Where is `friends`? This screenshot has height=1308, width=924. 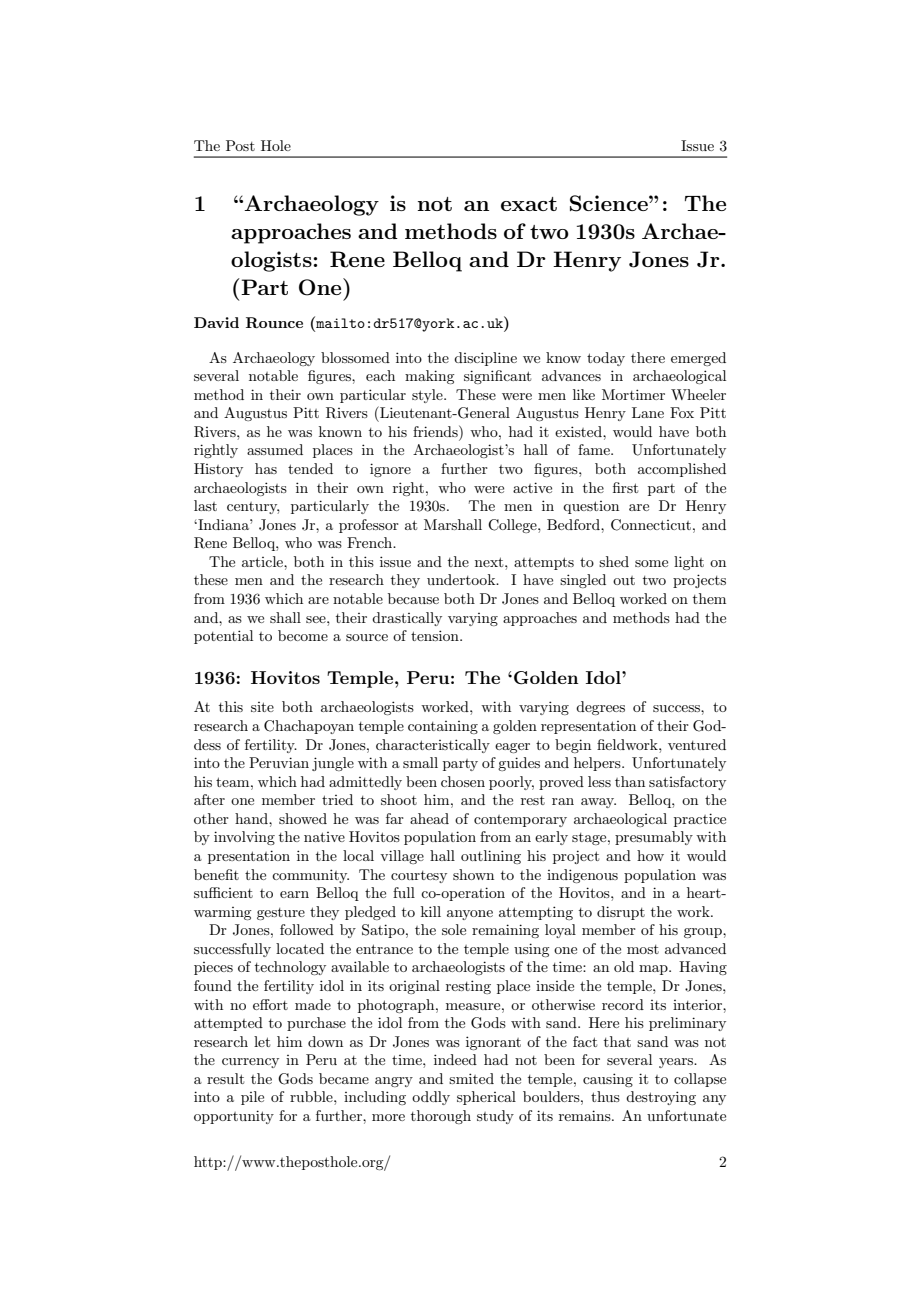 friends is located at coordinates (436, 431).
